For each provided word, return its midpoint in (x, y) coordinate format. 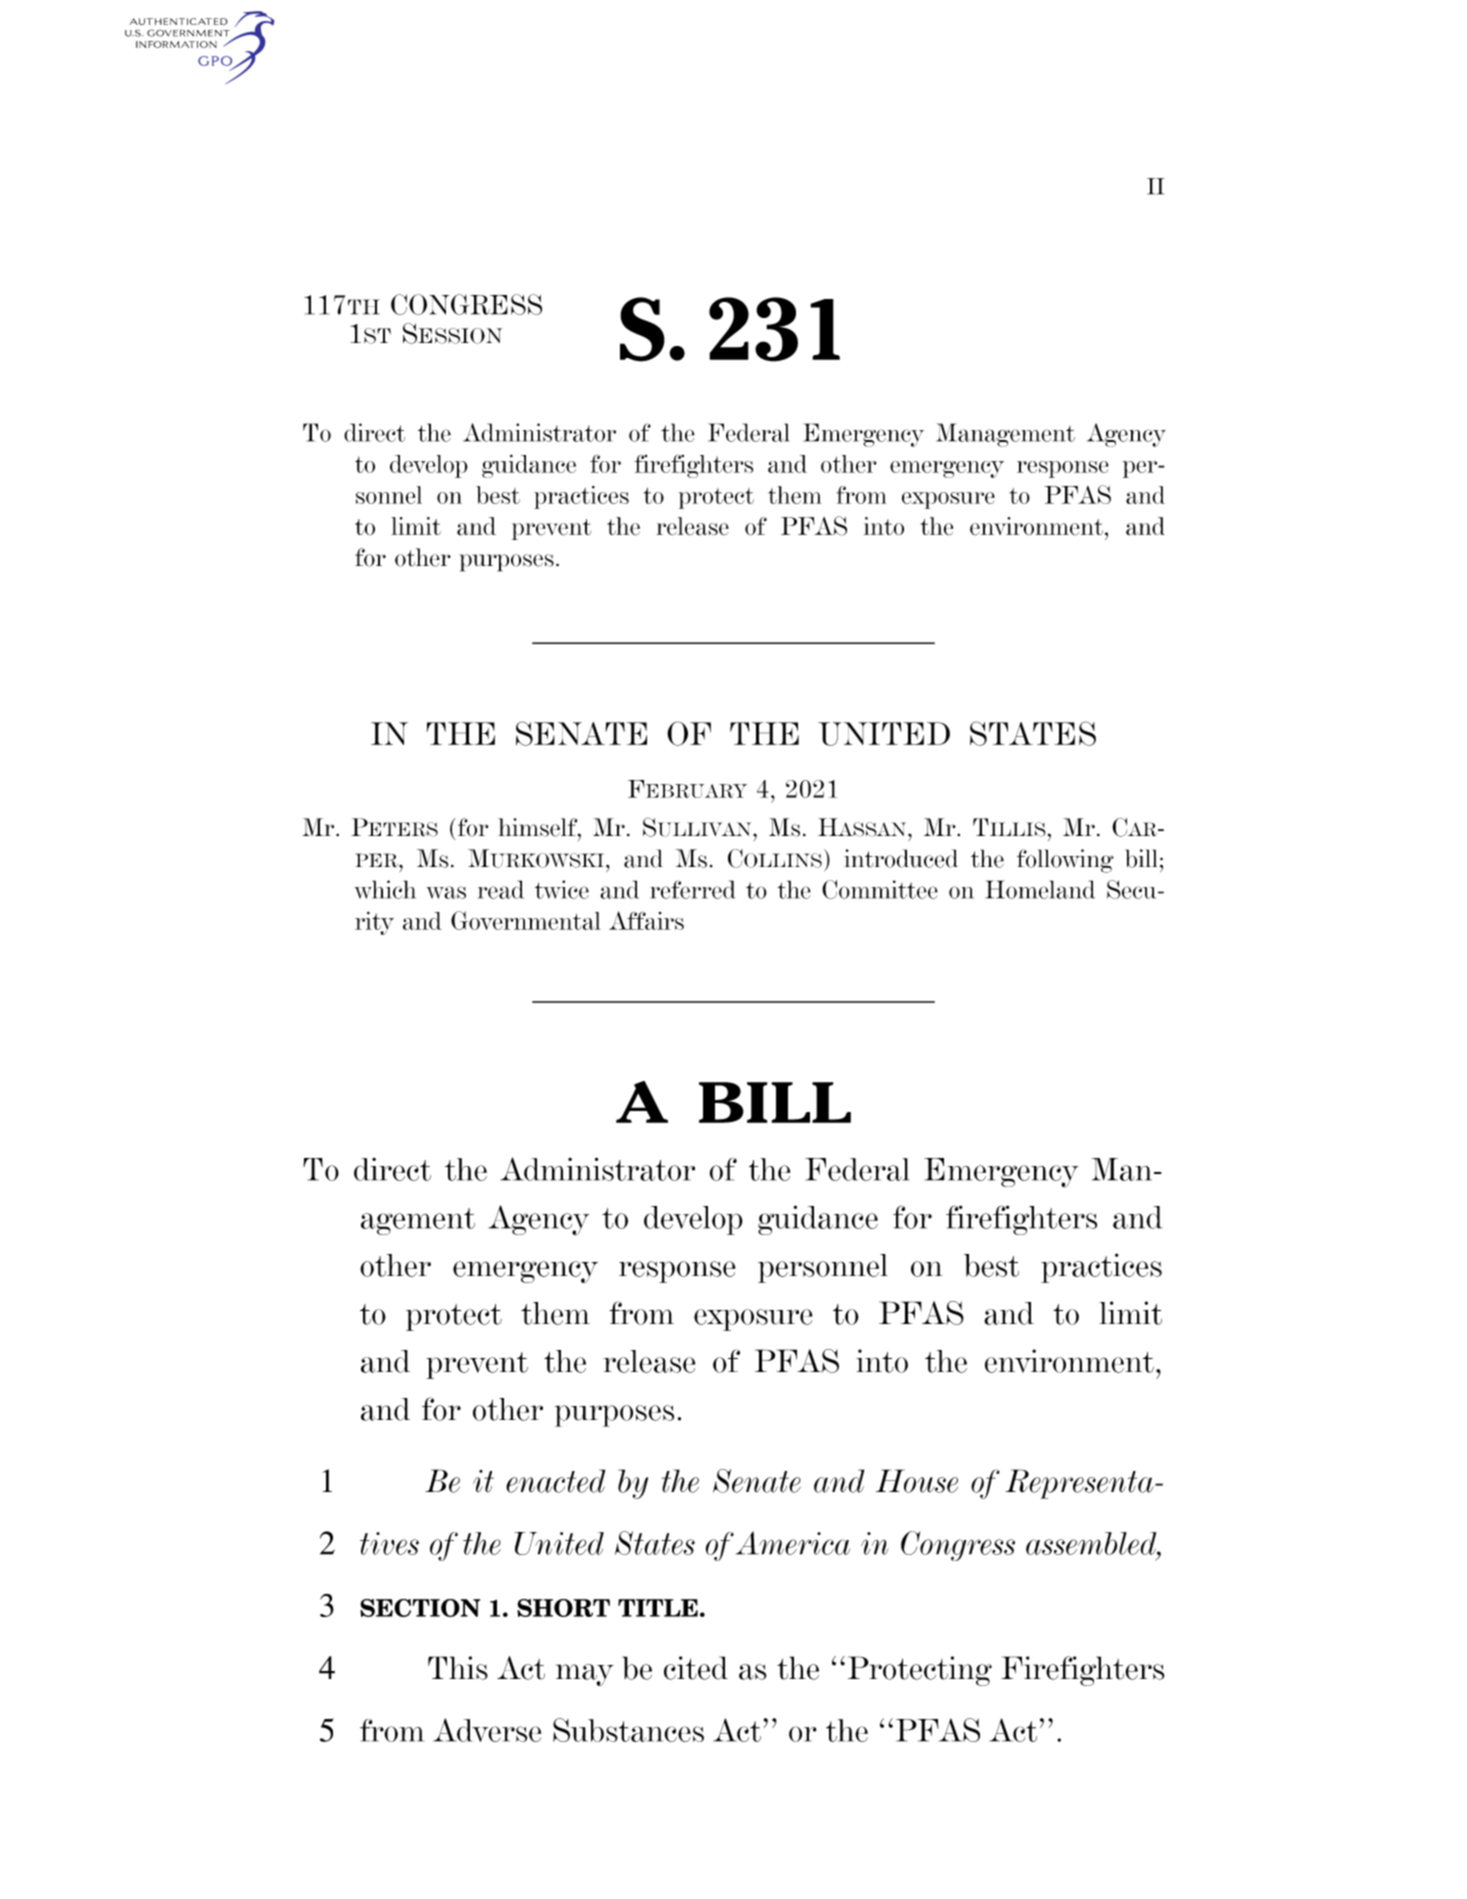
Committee (880, 889)
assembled (1092, 1543)
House (917, 1481)
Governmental (526, 920)
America (793, 1543)
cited (696, 1668)
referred (692, 889)
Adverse (487, 1730)
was (446, 892)
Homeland (1040, 889)
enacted (555, 1481)
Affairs (646, 920)
